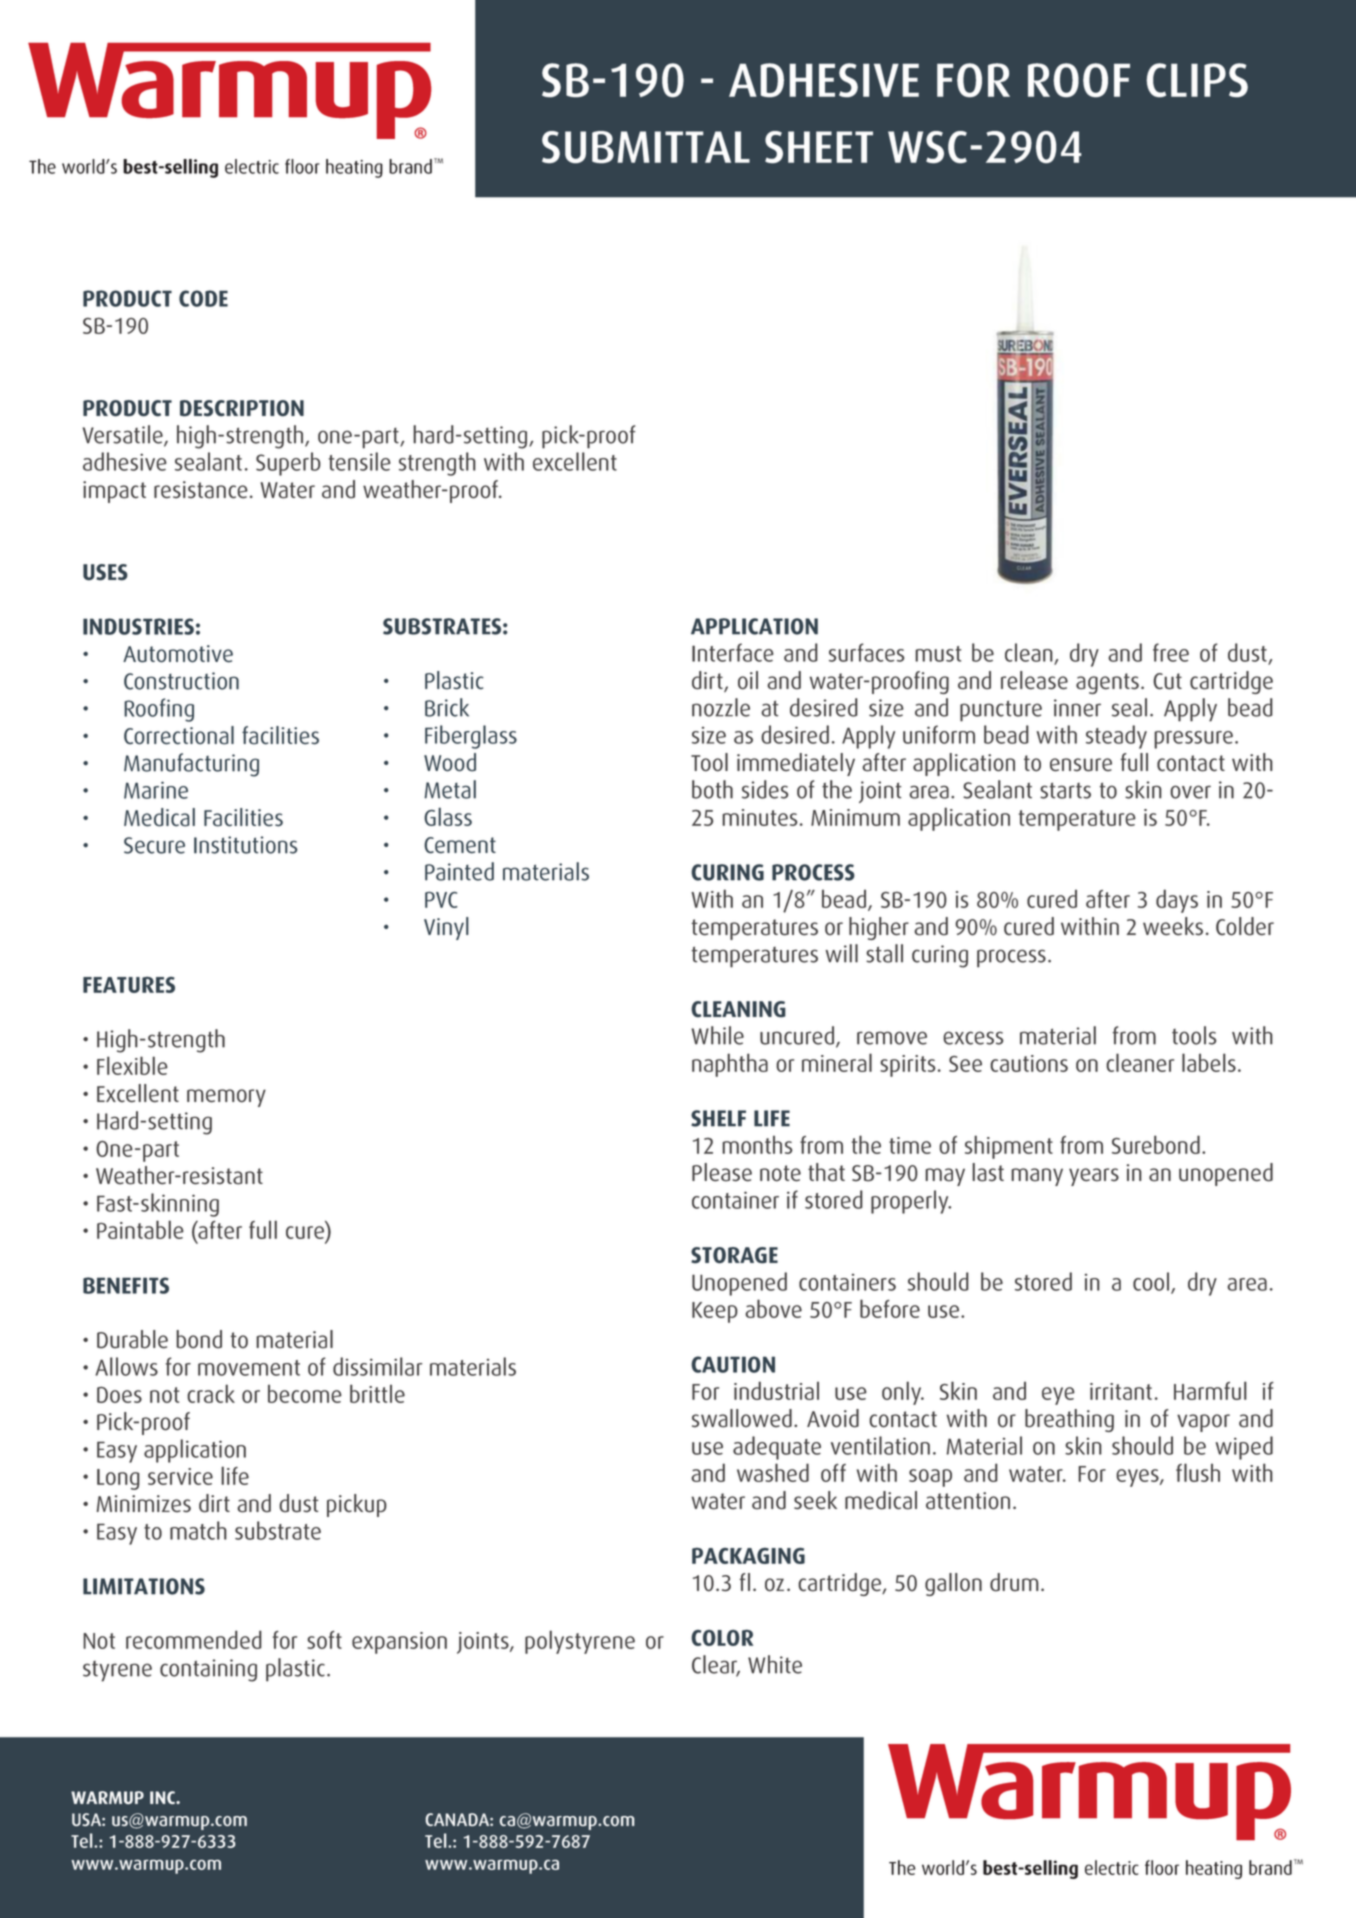  Describe the element at coordinates (760, 817) in the screenshot. I see `minutes` at that location.
